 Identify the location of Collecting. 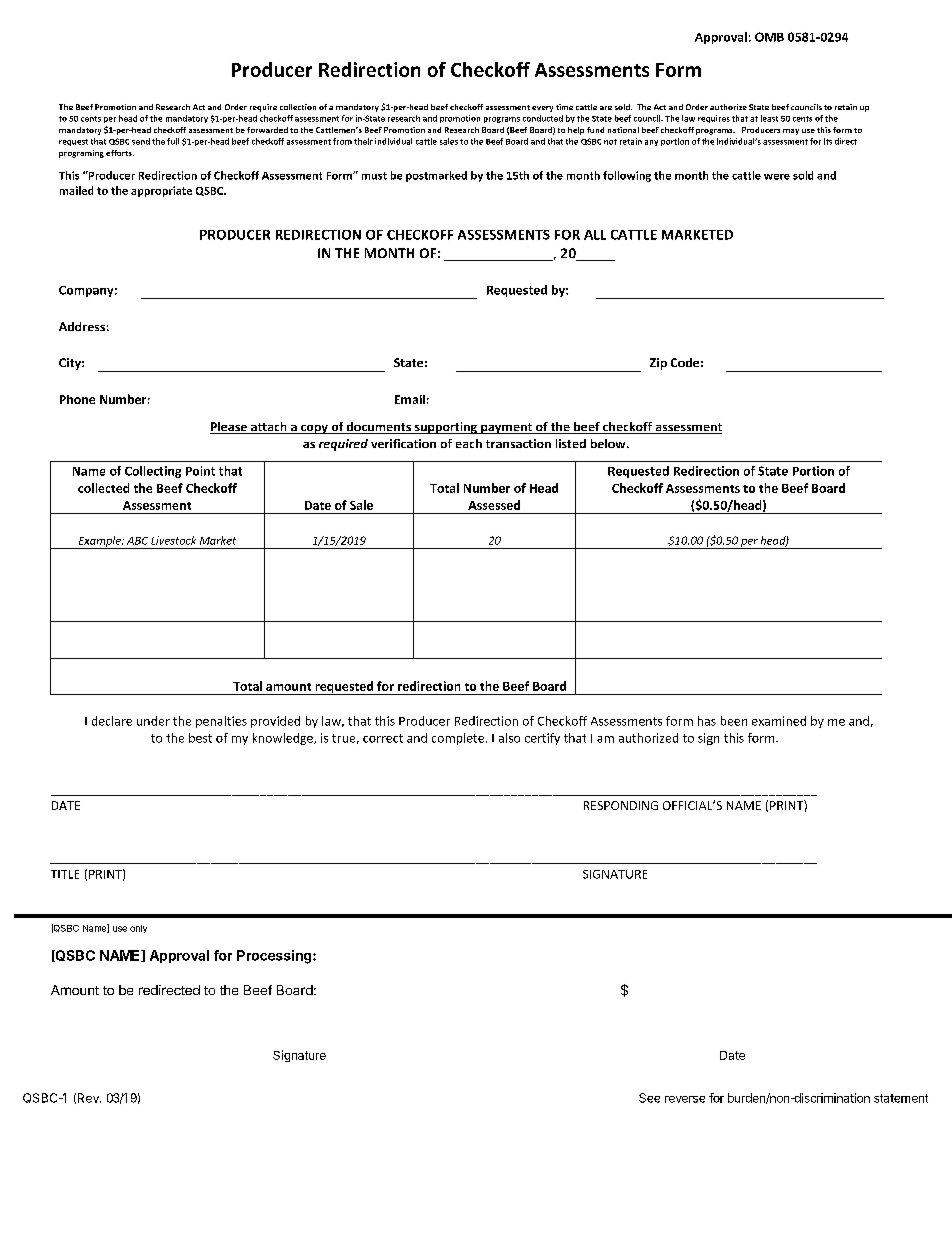
(153, 472).
